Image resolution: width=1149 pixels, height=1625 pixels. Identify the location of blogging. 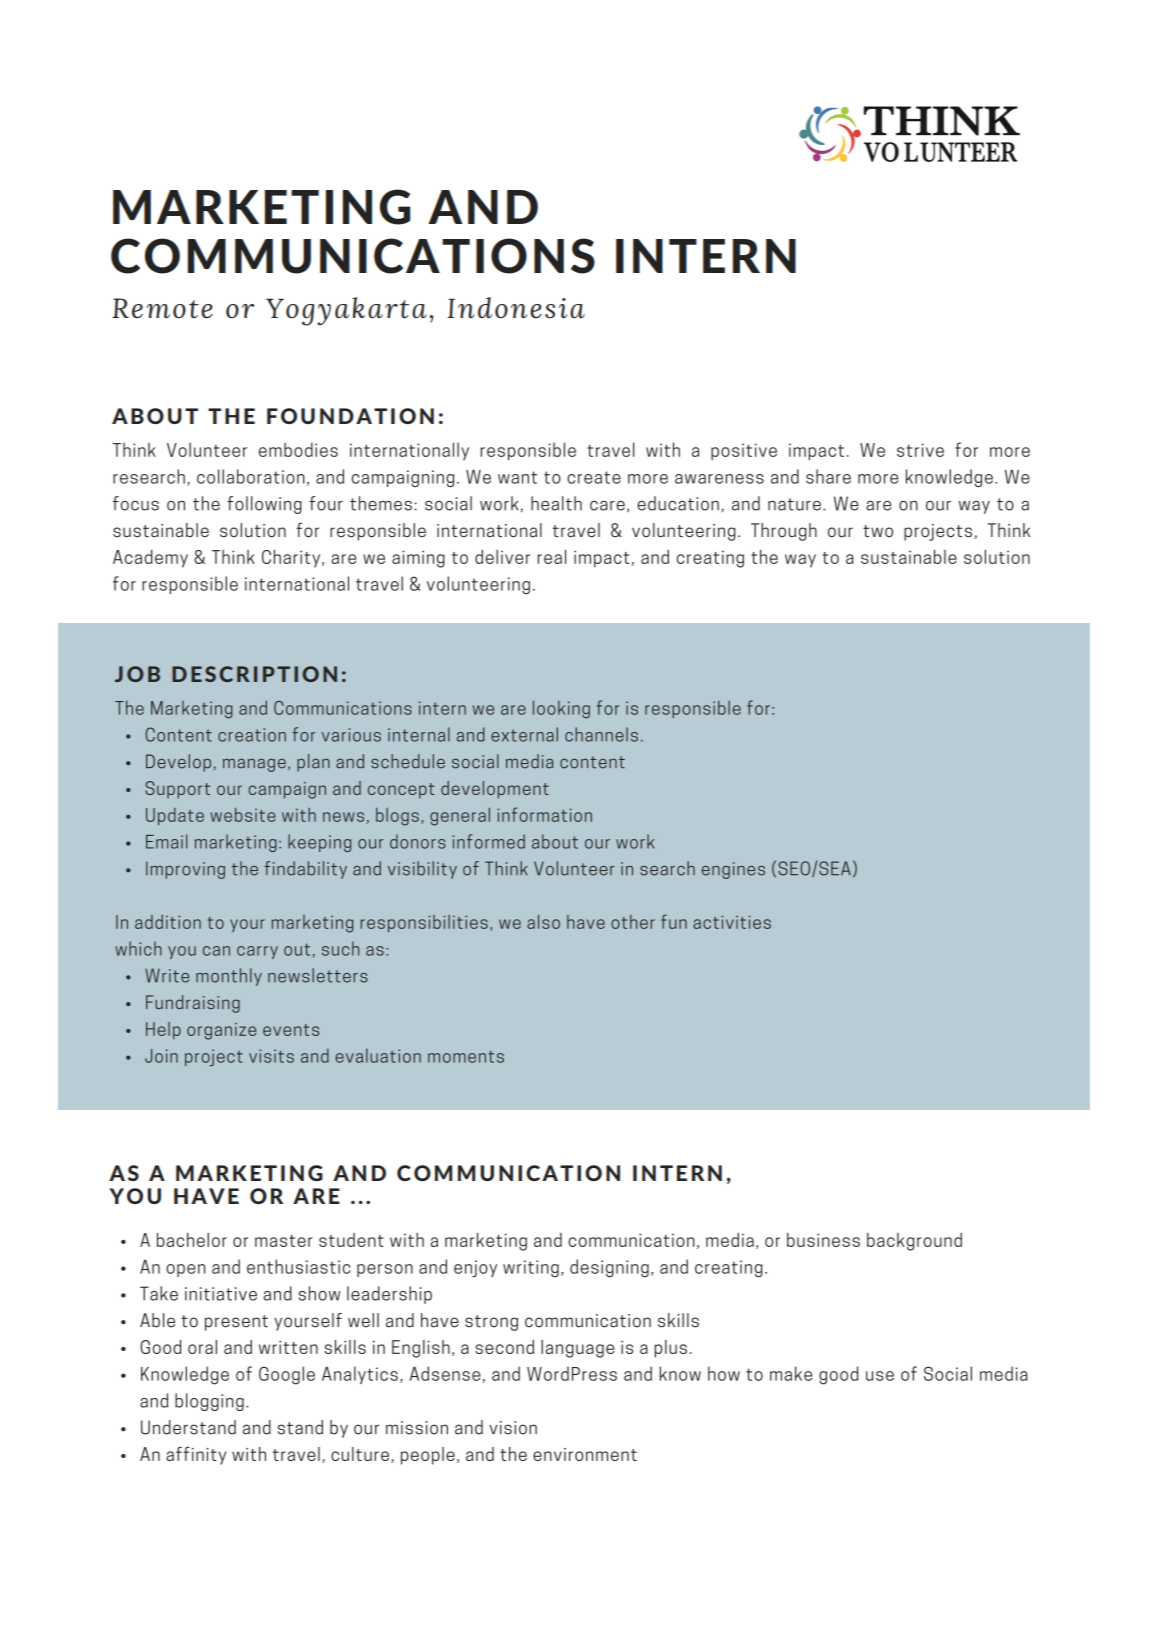
(209, 1402).
